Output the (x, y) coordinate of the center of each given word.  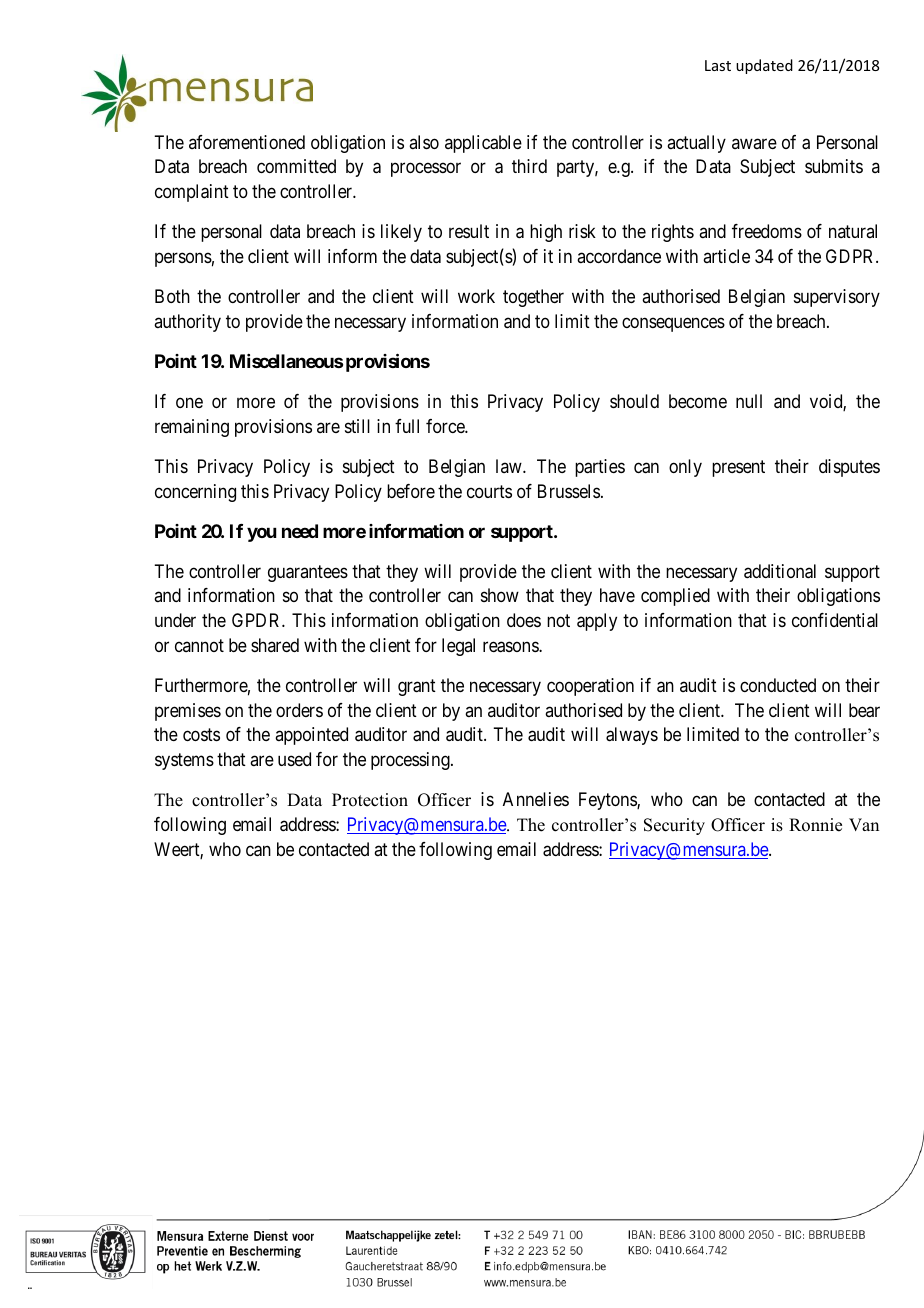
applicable (483, 144)
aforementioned (247, 142)
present (738, 468)
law (510, 466)
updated (764, 66)
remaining (192, 428)
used (294, 759)
